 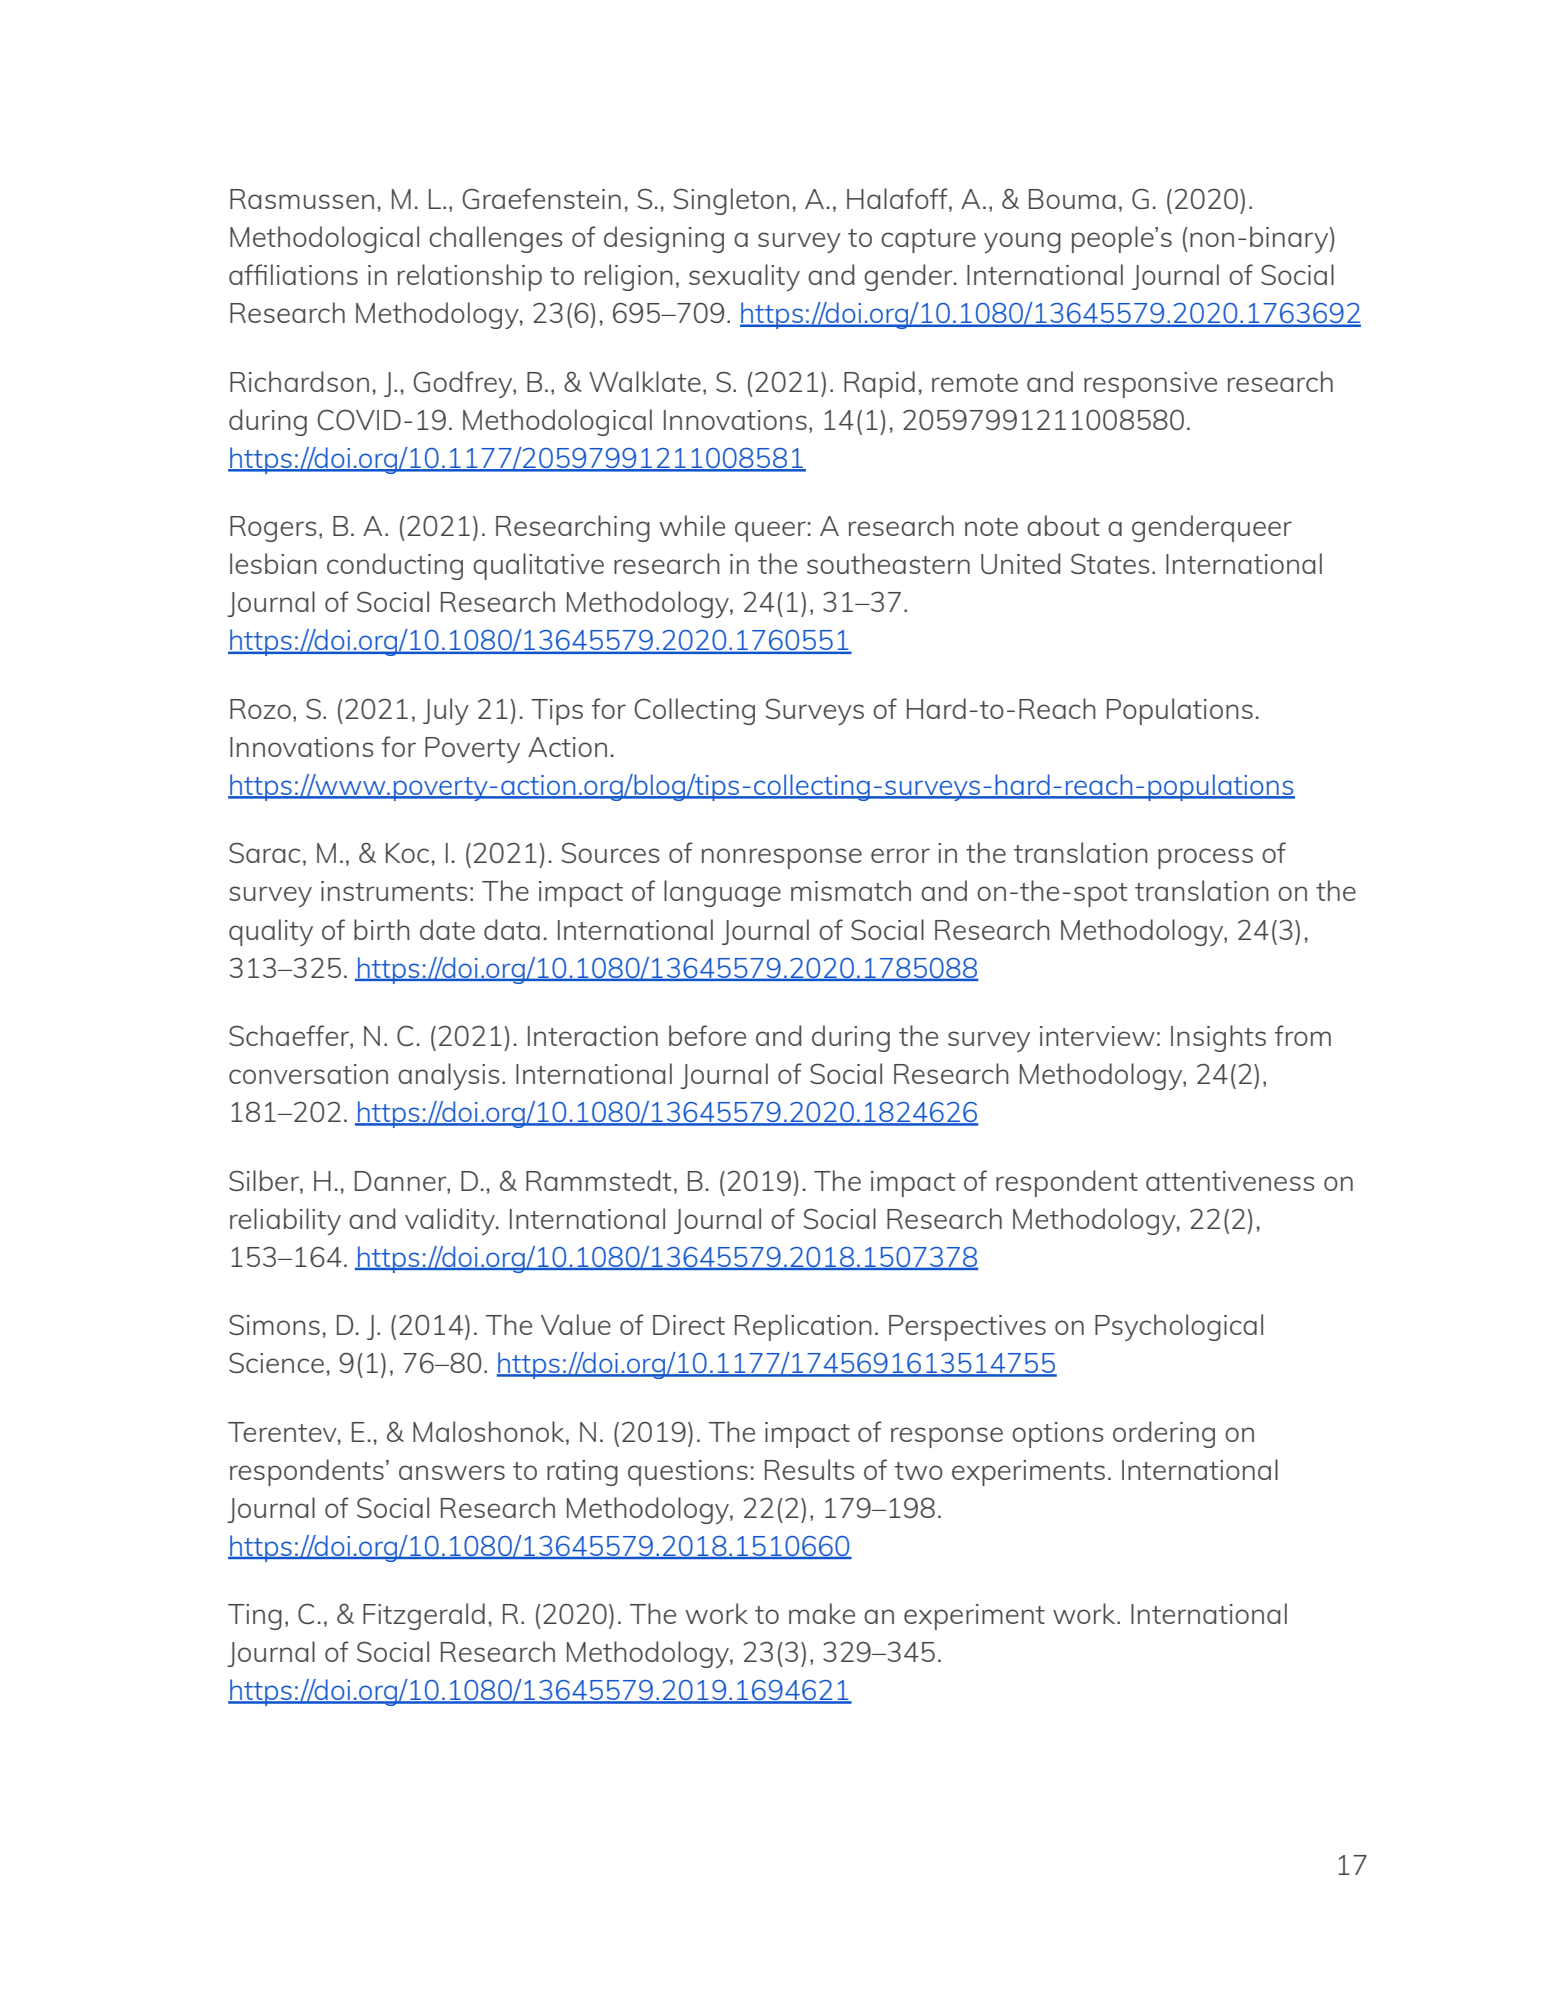 I want to click on southeastern, so click(x=888, y=563).
